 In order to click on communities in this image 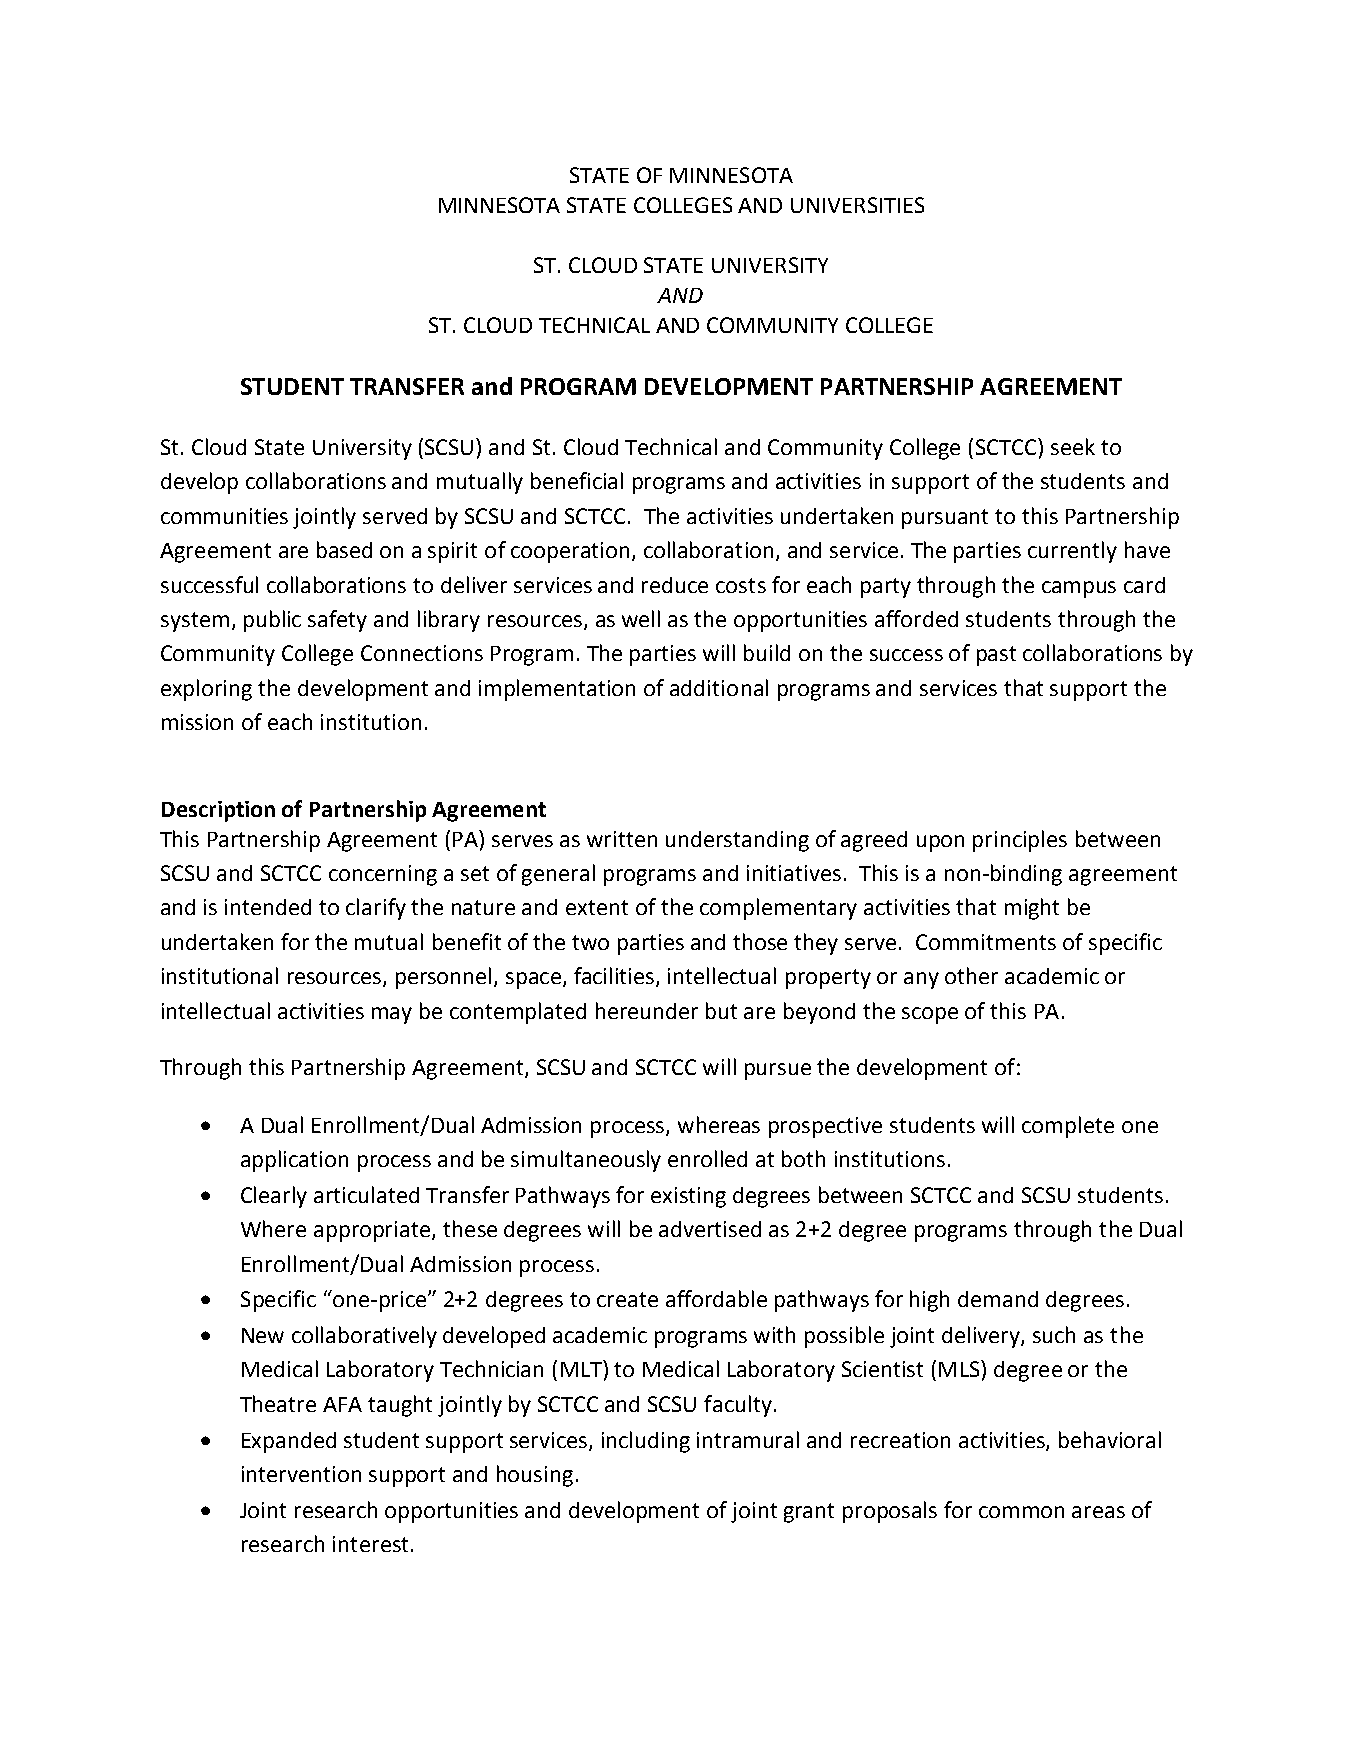, I will do `click(224, 516)`.
